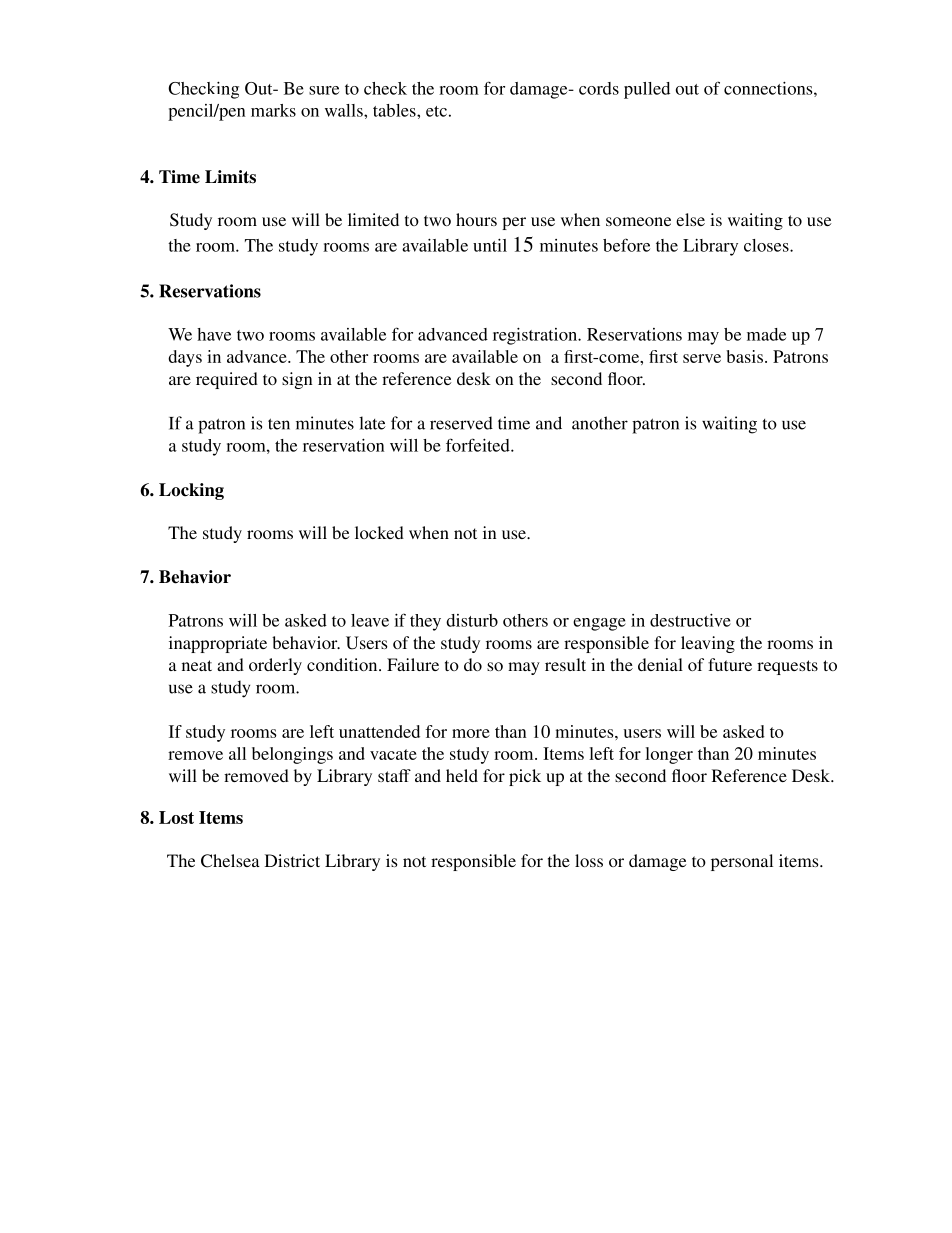 Image resolution: width=952 pixels, height=1233 pixels. Describe the element at coordinates (292, 860) in the document. I see `District` at that location.
